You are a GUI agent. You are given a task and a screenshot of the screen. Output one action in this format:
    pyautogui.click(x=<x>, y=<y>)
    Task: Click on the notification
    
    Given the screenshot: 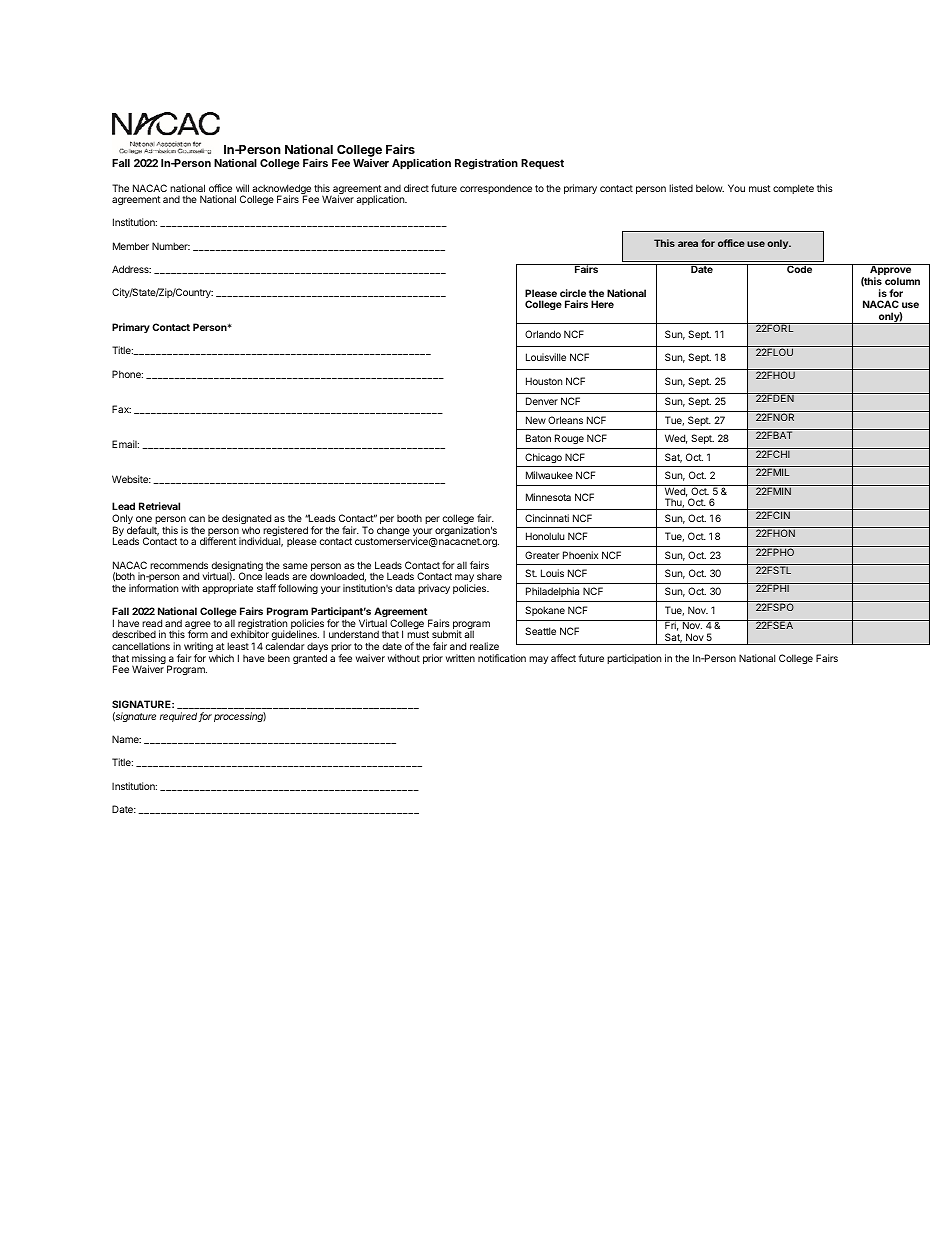 What is the action you would take?
    pyautogui.click(x=502, y=658)
